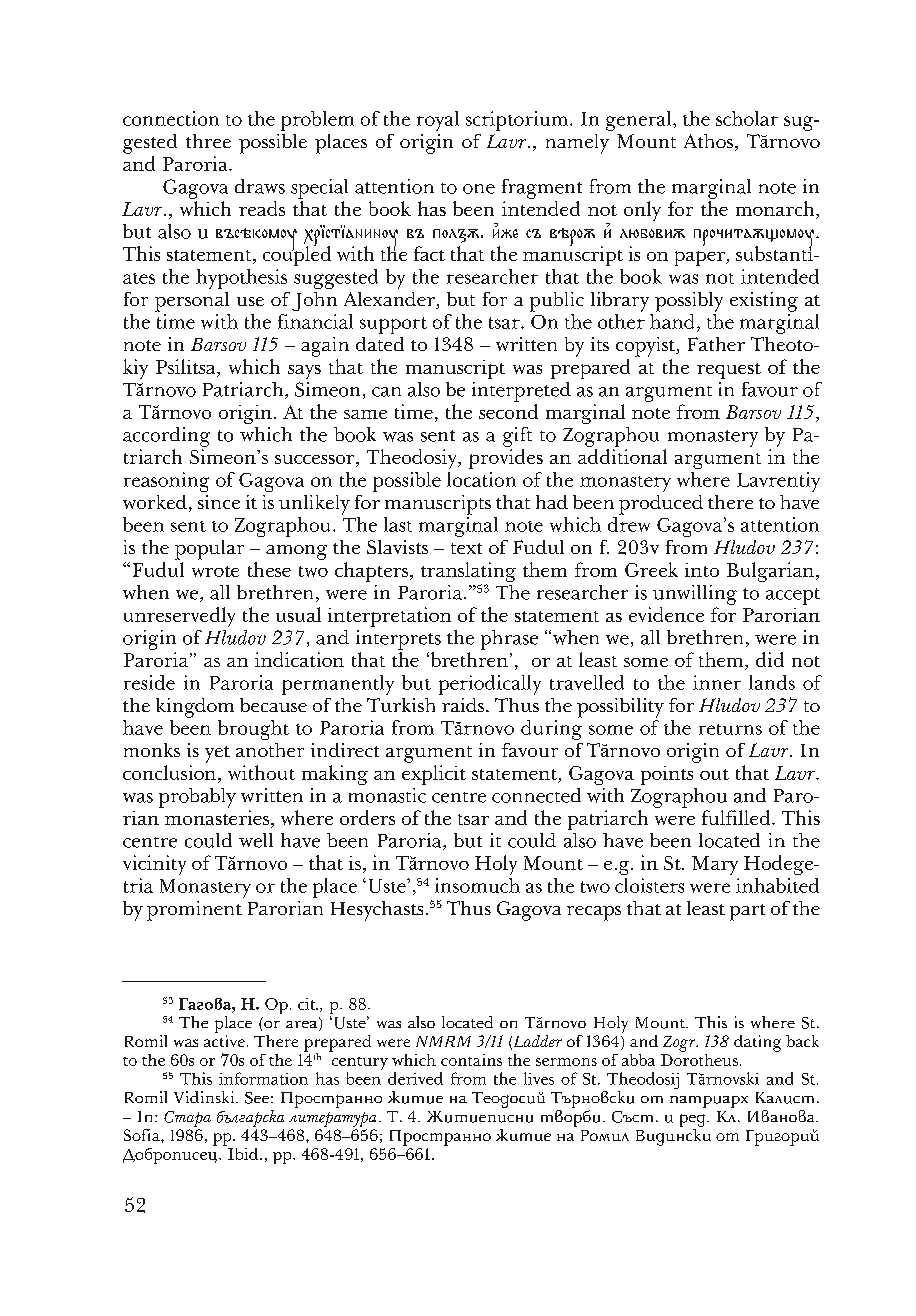  I want to click on unreservedly, so click(179, 617).
